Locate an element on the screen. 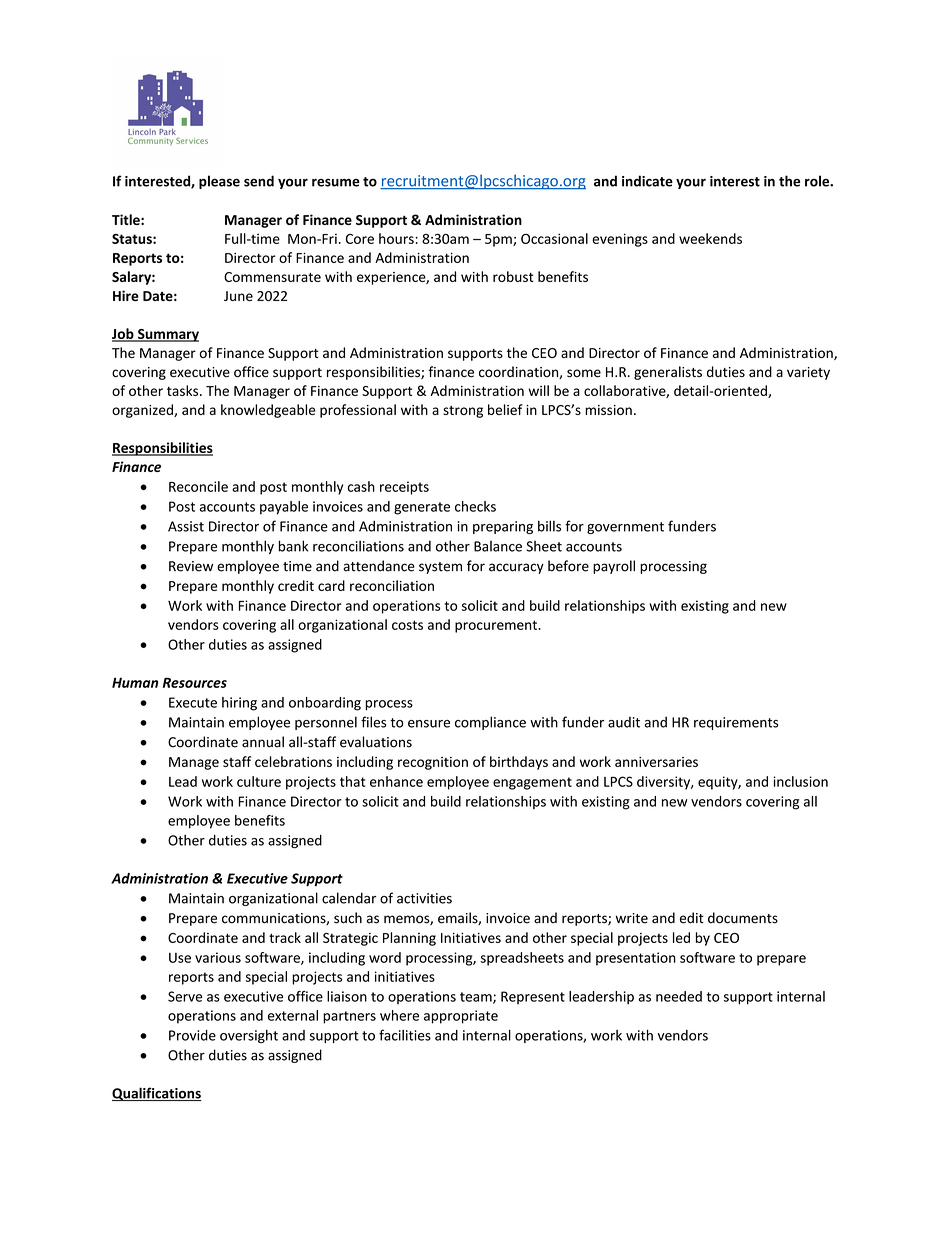  Reconcile is located at coordinates (198, 486).
